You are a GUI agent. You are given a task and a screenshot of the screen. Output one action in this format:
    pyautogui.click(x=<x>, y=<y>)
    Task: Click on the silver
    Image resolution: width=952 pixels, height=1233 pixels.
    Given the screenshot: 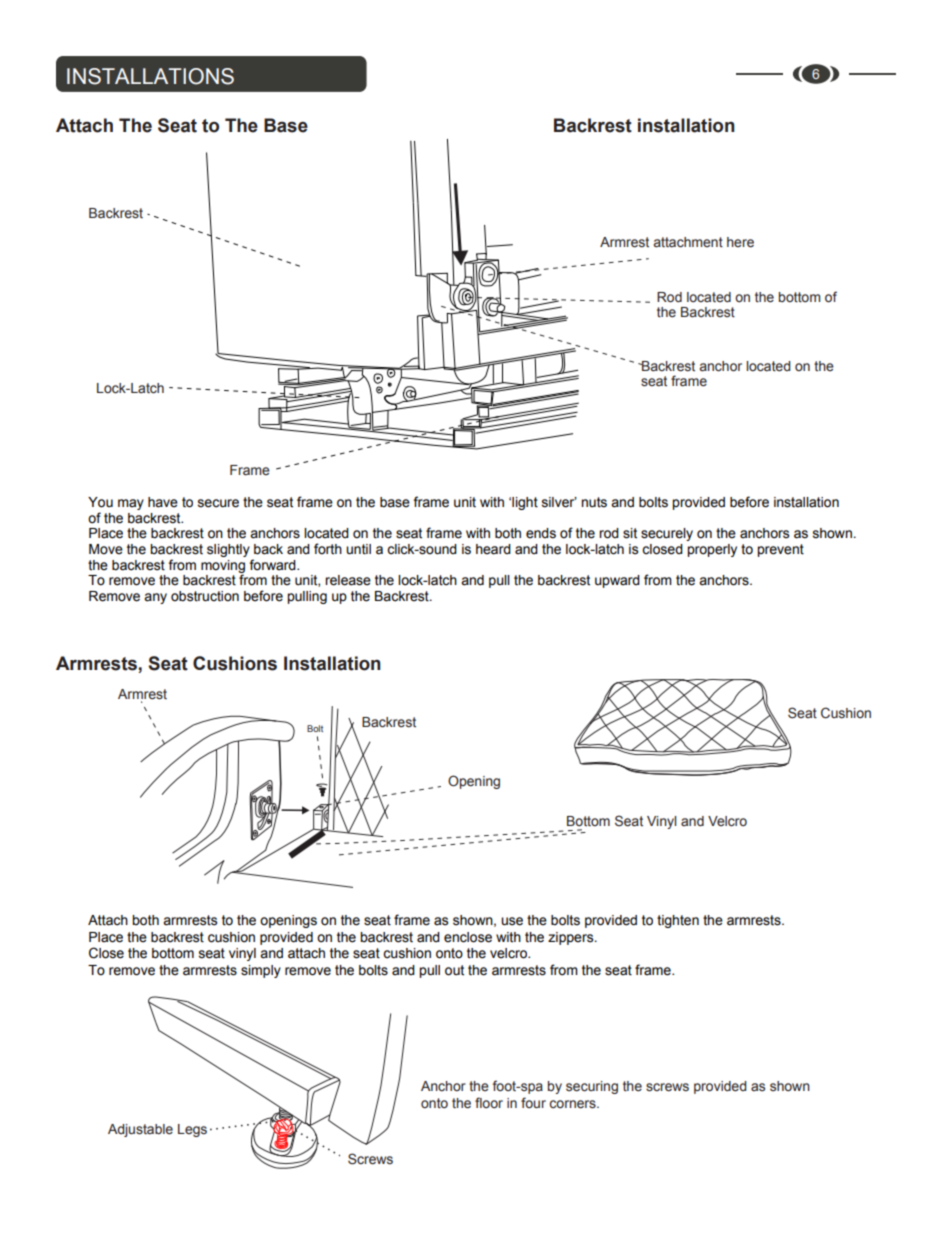 What is the action you would take?
    pyautogui.click(x=559, y=502)
